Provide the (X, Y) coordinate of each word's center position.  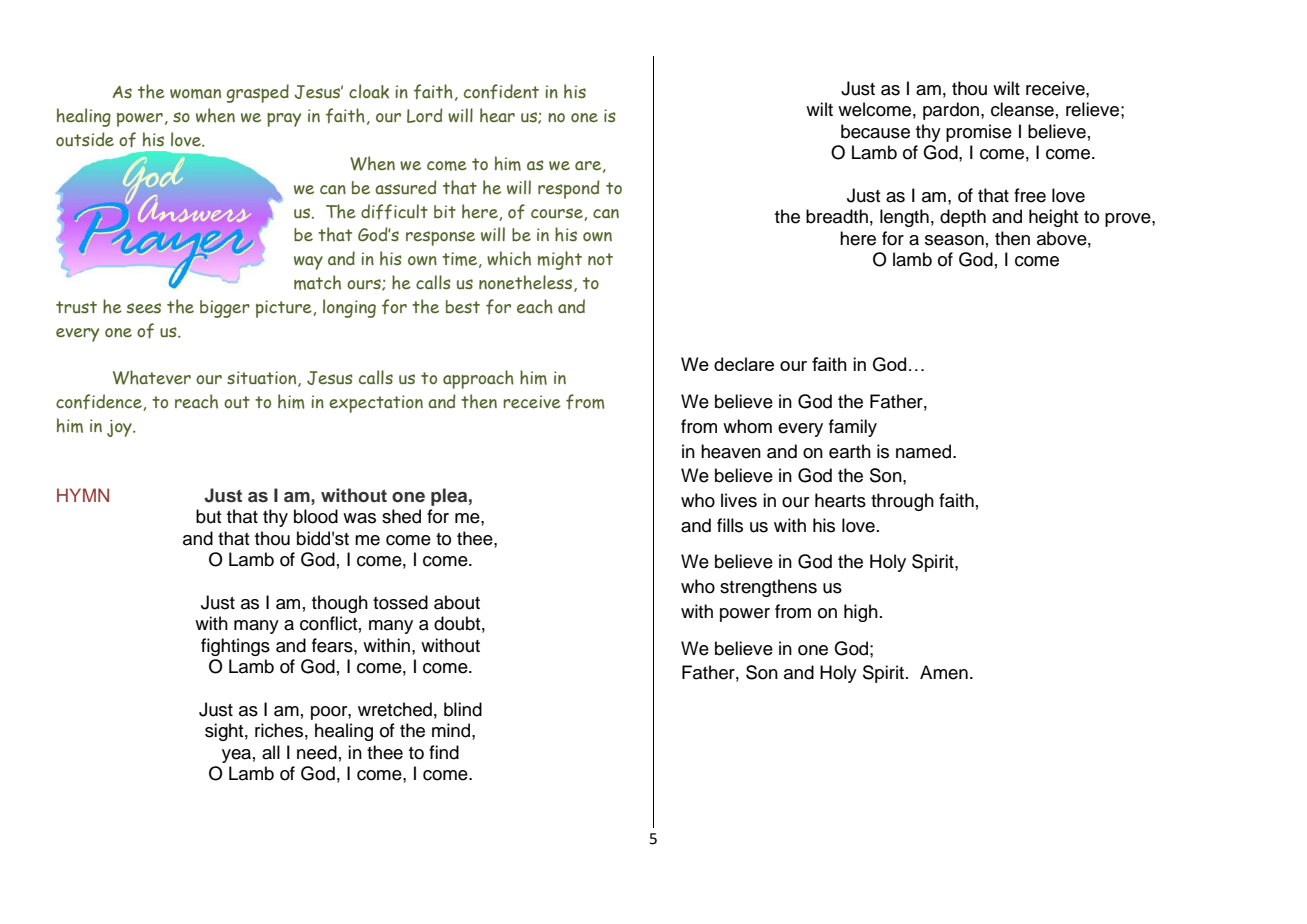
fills (730, 525)
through (902, 502)
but (209, 516)
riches (279, 730)
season (954, 240)
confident (501, 91)
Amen (944, 672)
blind (463, 709)
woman (195, 94)
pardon (951, 111)
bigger (225, 309)
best (463, 307)
